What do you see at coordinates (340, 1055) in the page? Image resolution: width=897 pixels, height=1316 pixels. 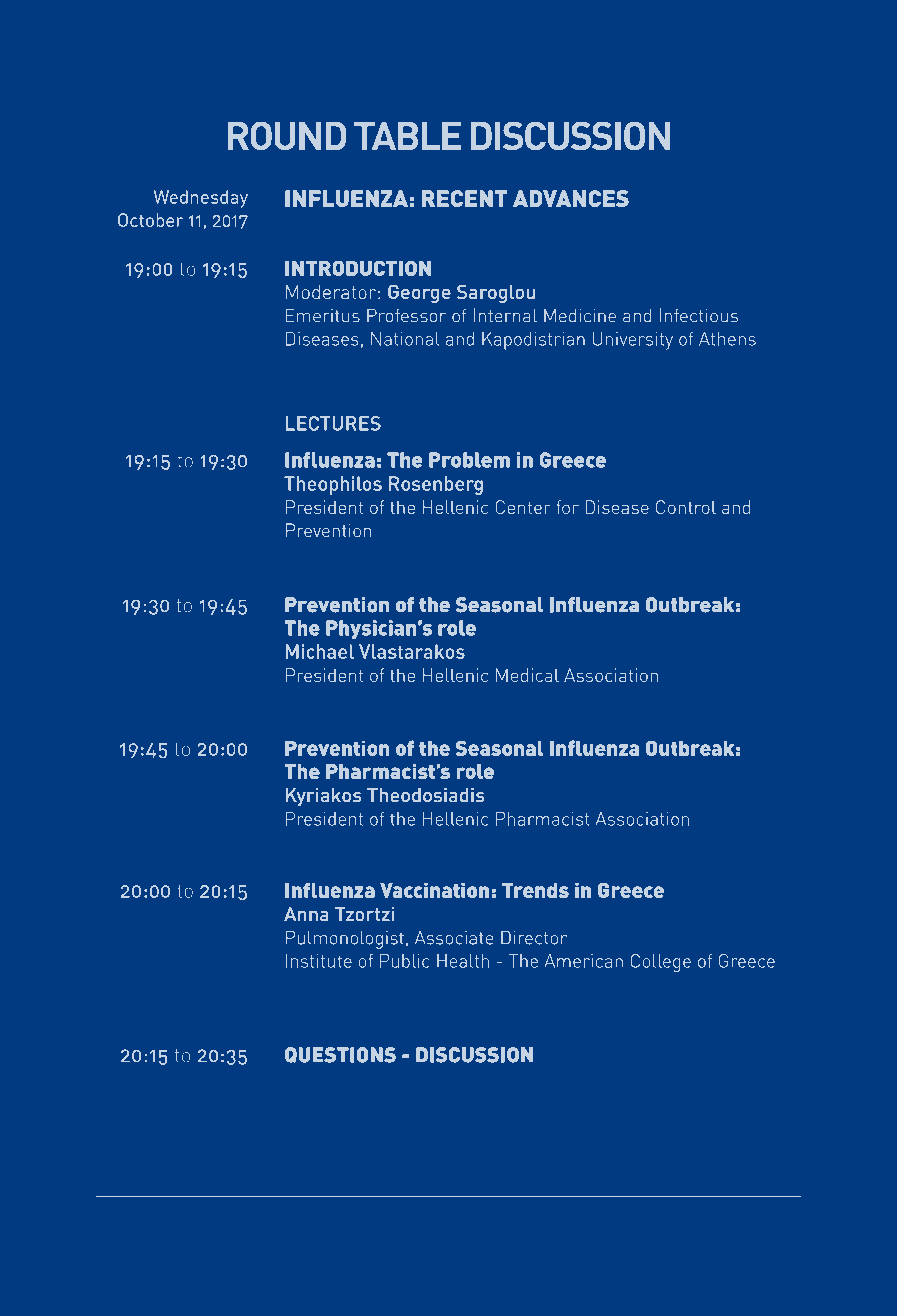 I see `QUESTIONS` at bounding box center [340, 1055].
